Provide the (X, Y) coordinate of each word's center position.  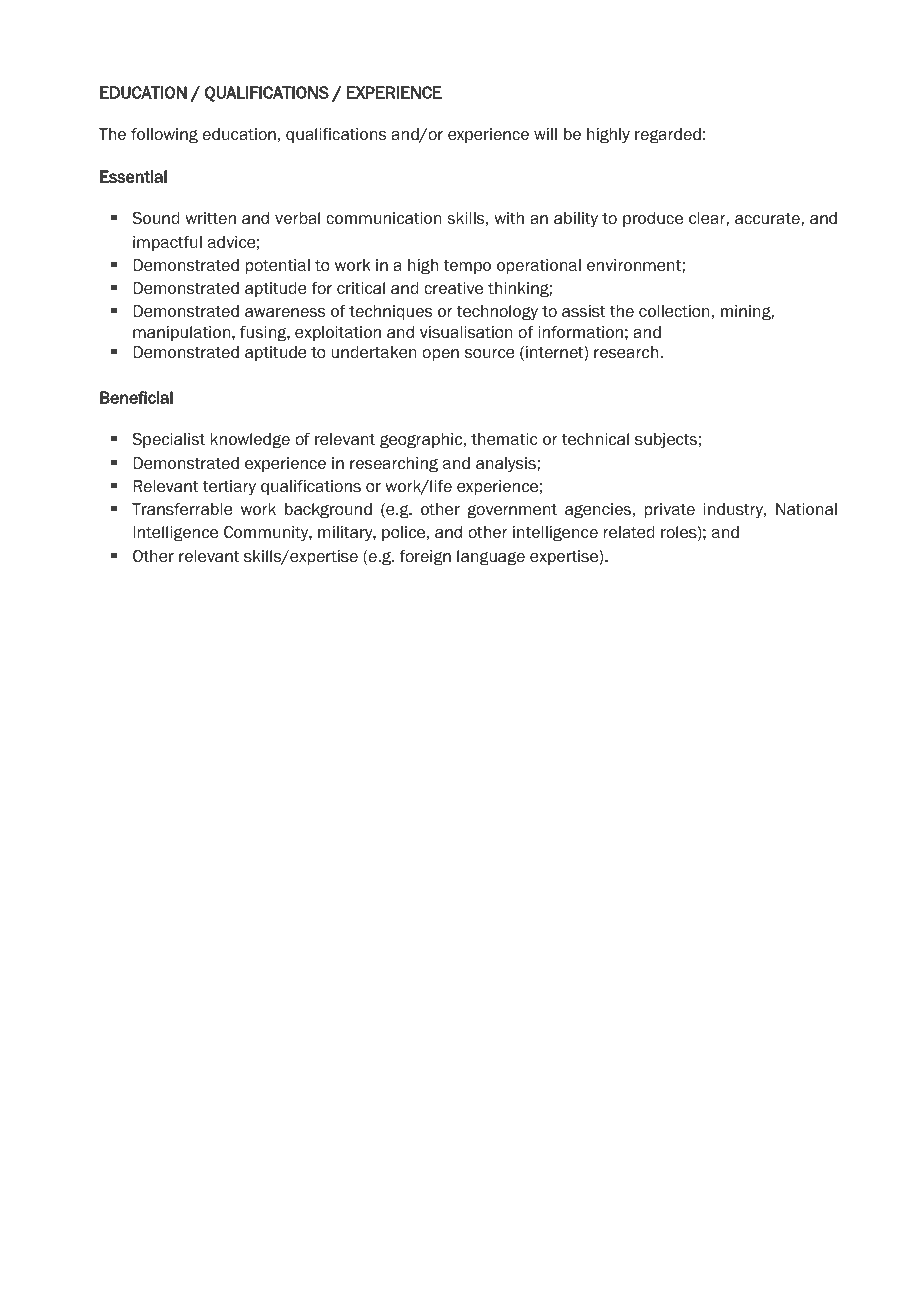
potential (278, 266)
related (629, 532)
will (545, 134)
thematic (504, 439)
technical (595, 439)
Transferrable (182, 509)
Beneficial (136, 397)
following (164, 136)
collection (674, 311)
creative (453, 288)
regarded (668, 136)
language (491, 558)
